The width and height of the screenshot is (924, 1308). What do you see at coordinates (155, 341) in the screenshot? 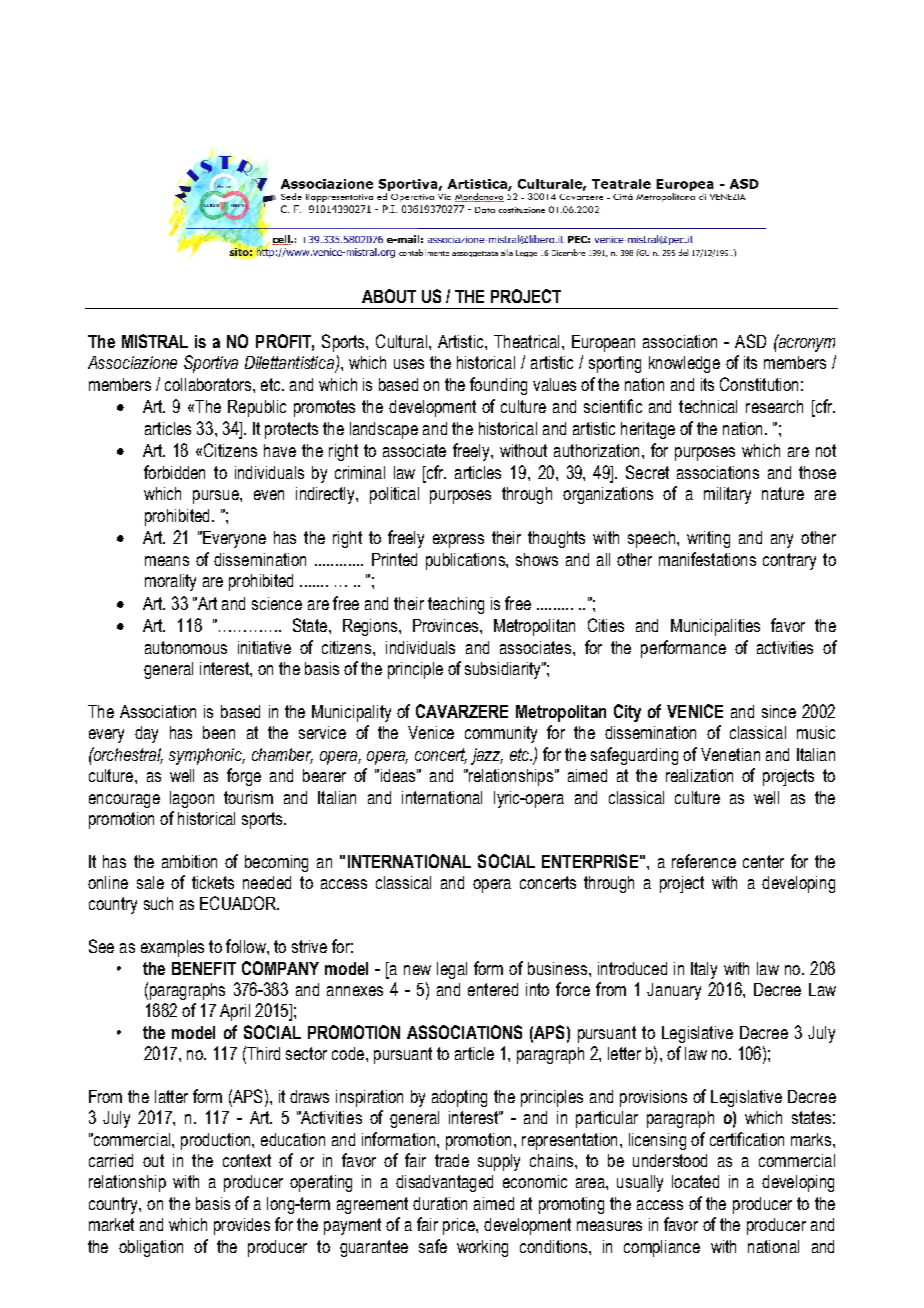
I see `MISTRAL` at bounding box center [155, 341].
